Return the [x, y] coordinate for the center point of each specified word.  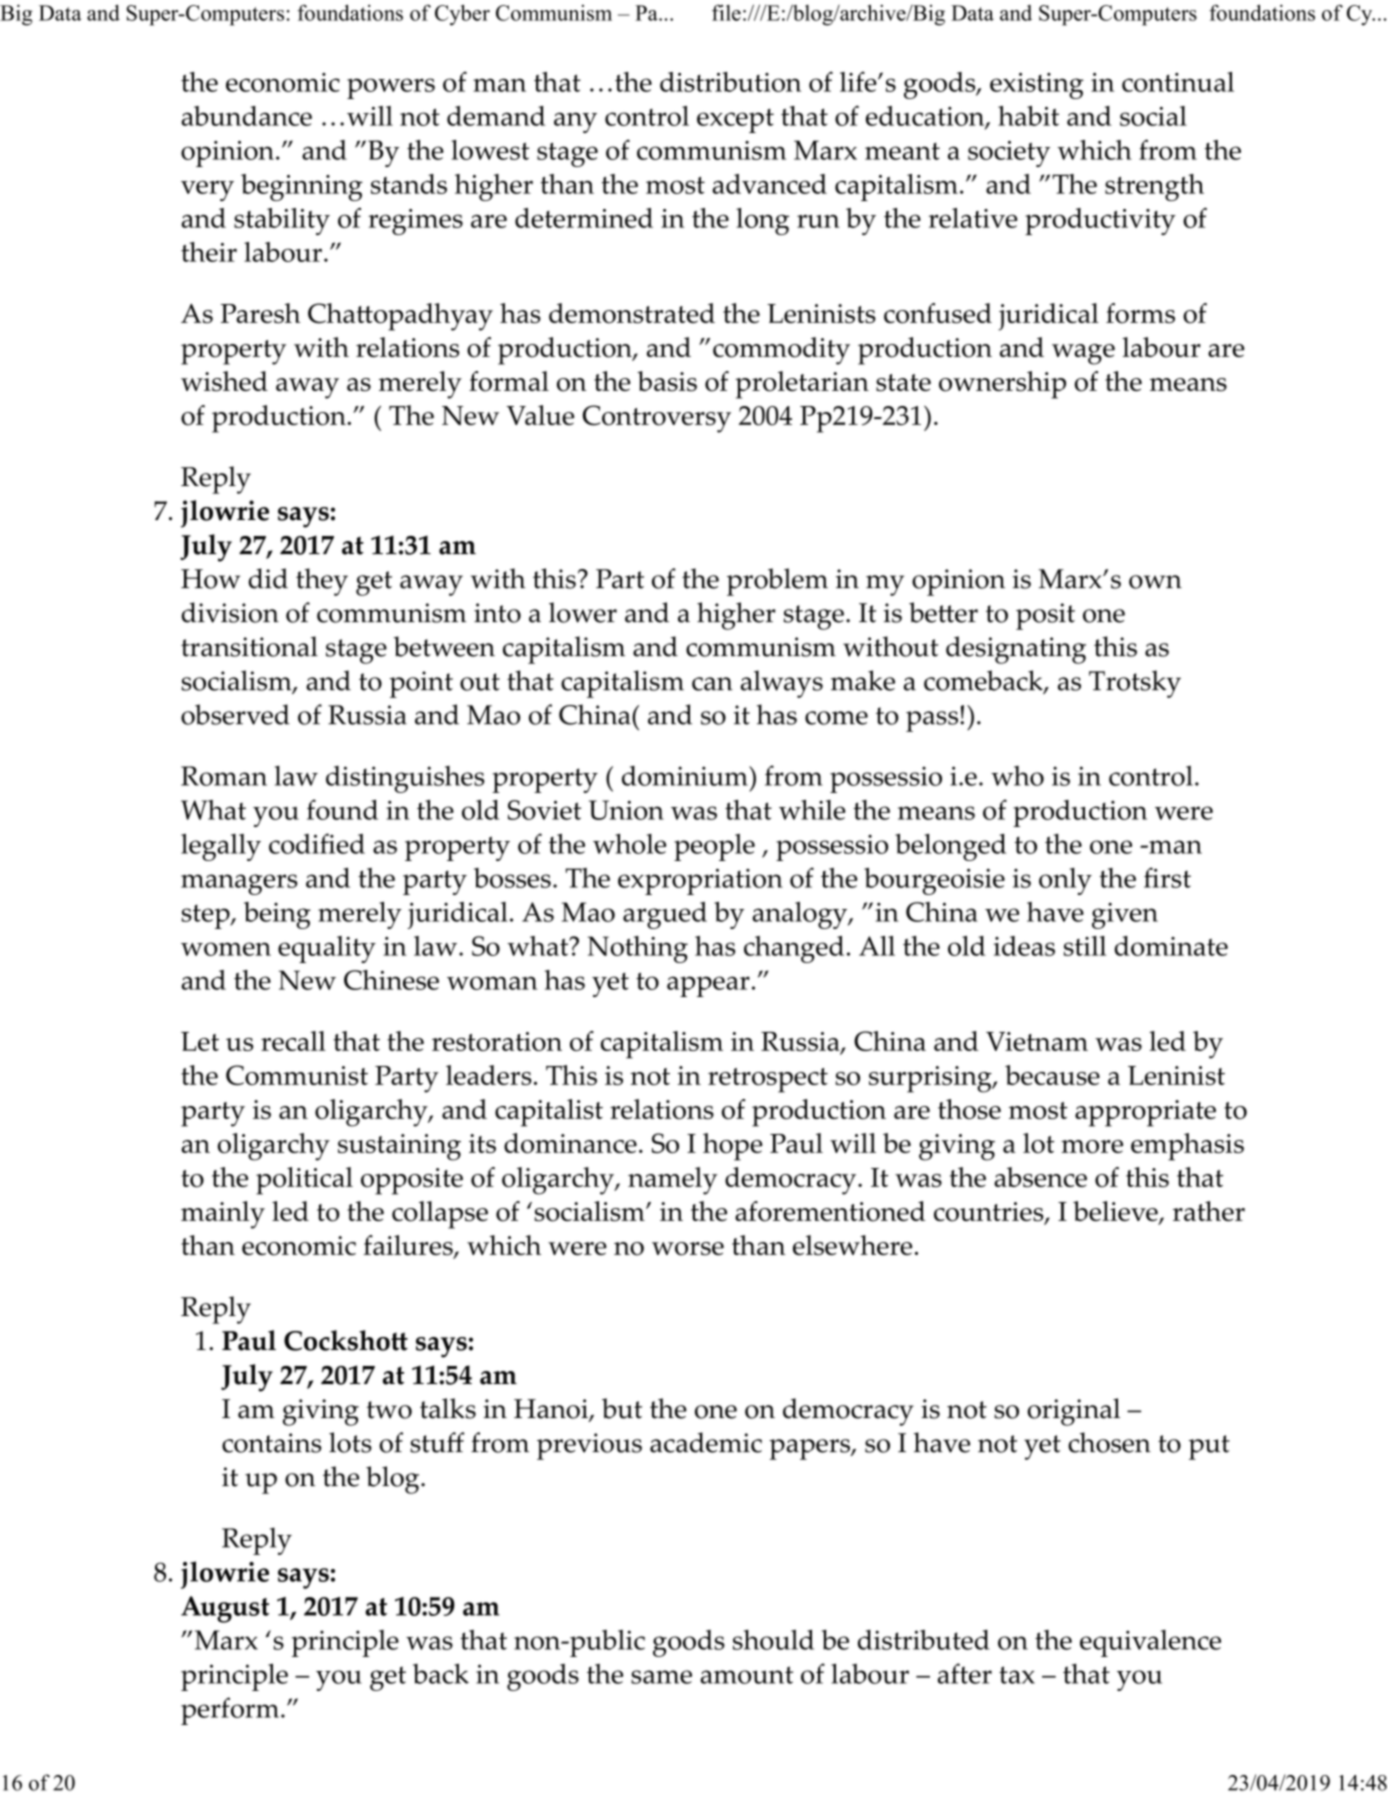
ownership [1002, 385]
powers [391, 88]
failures [409, 1246]
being [277, 915]
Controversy [657, 419]
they [322, 582]
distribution [730, 82]
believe [1116, 1212]
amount [746, 1675]
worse [688, 1249]
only [1065, 881]
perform [230, 1711]
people [714, 847]
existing [1036, 86]
